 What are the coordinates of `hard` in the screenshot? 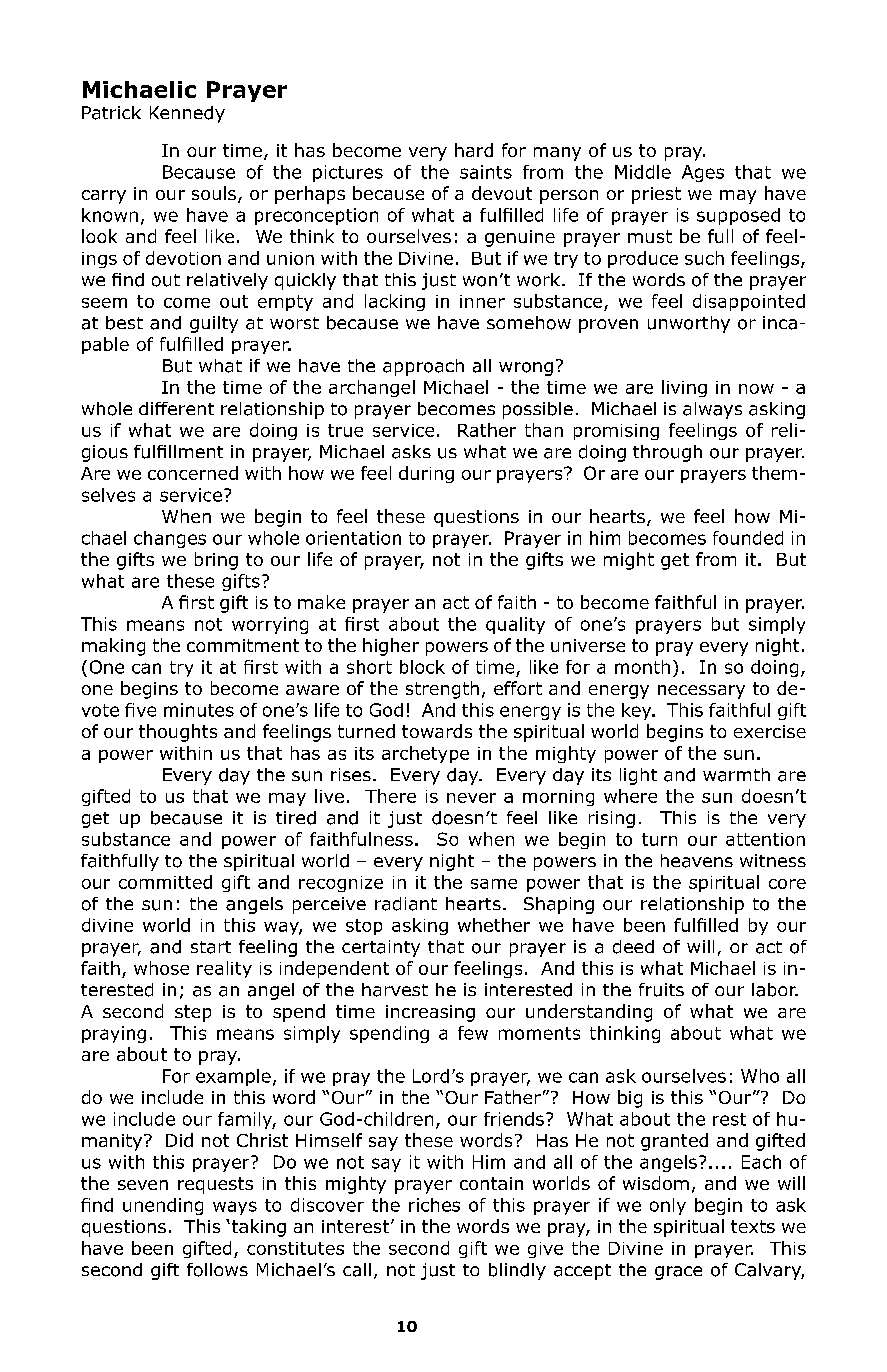 It's located at (474, 150).
